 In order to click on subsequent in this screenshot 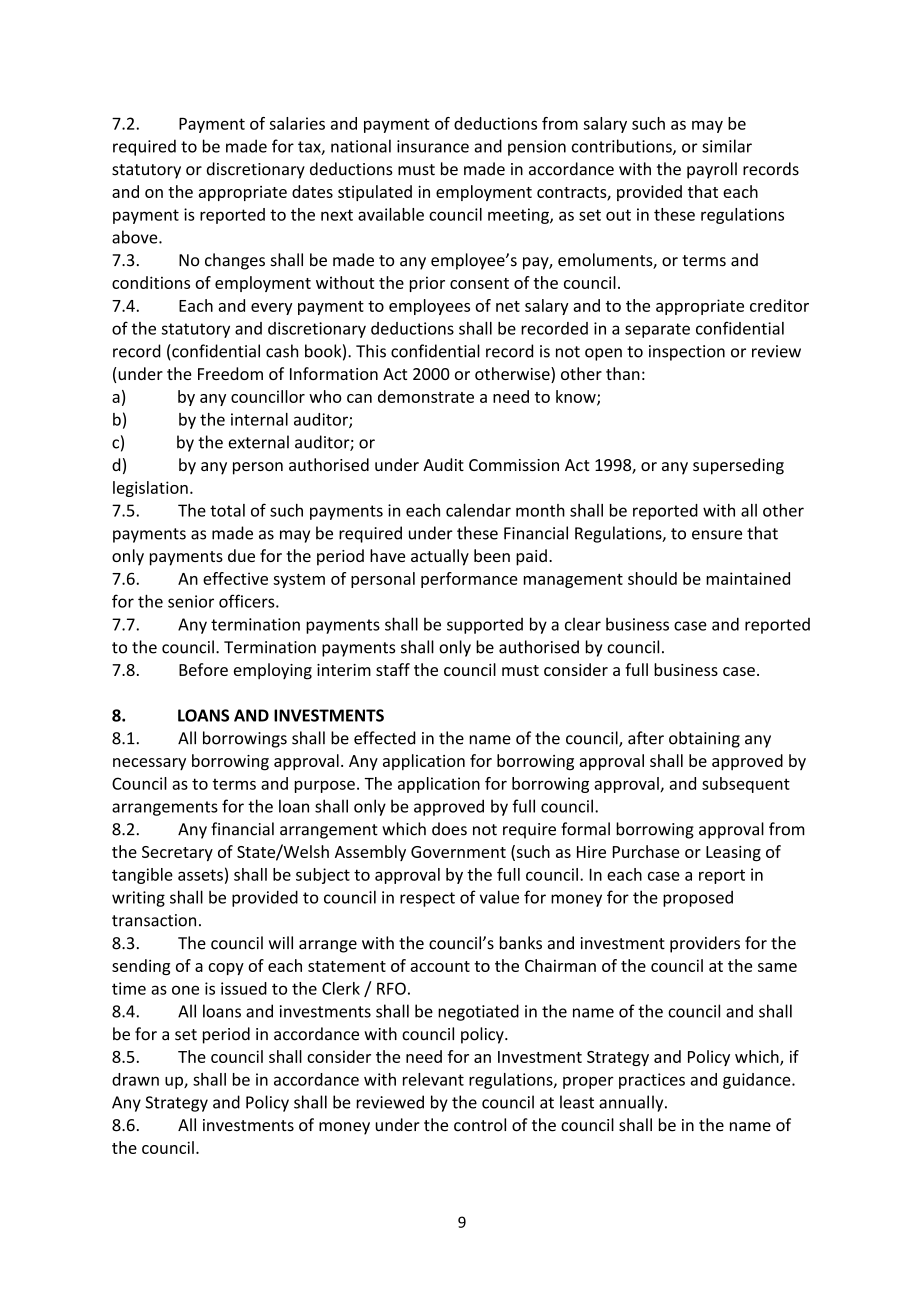, I will do `click(746, 785)`.
